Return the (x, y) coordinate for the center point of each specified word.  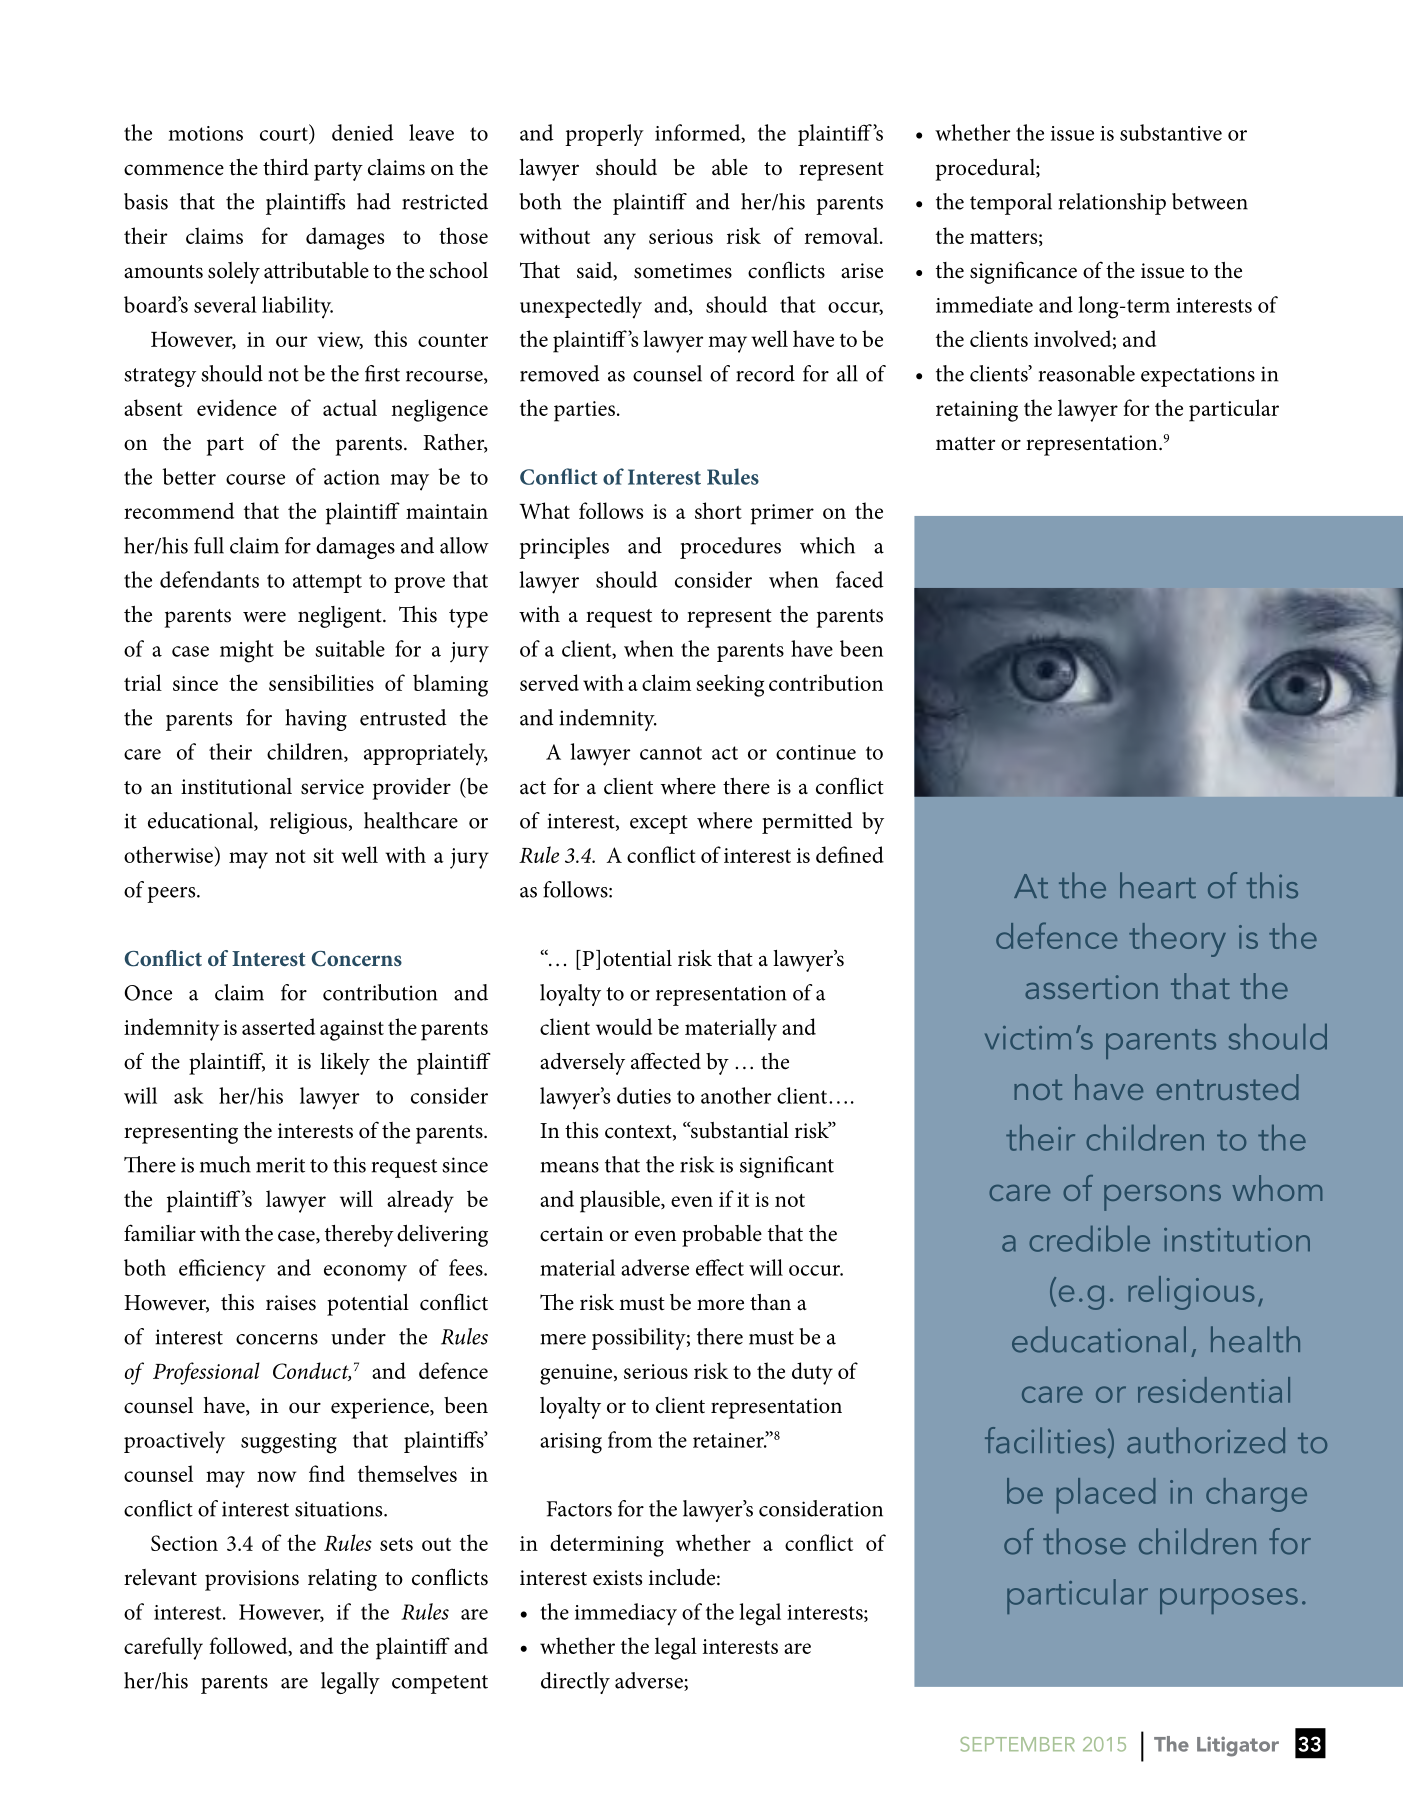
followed (249, 1646)
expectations (1198, 376)
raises (291, 1303)
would (624, 1026)
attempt (327, 583)
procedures (730, 548)
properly (604, 135)
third (286, 167)
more (720, 1305)
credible (1089, 1239)
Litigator (1238, 1746)
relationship (1112, 204)
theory (1177, 940)
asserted (278, 1026)
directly (575, 1683)
